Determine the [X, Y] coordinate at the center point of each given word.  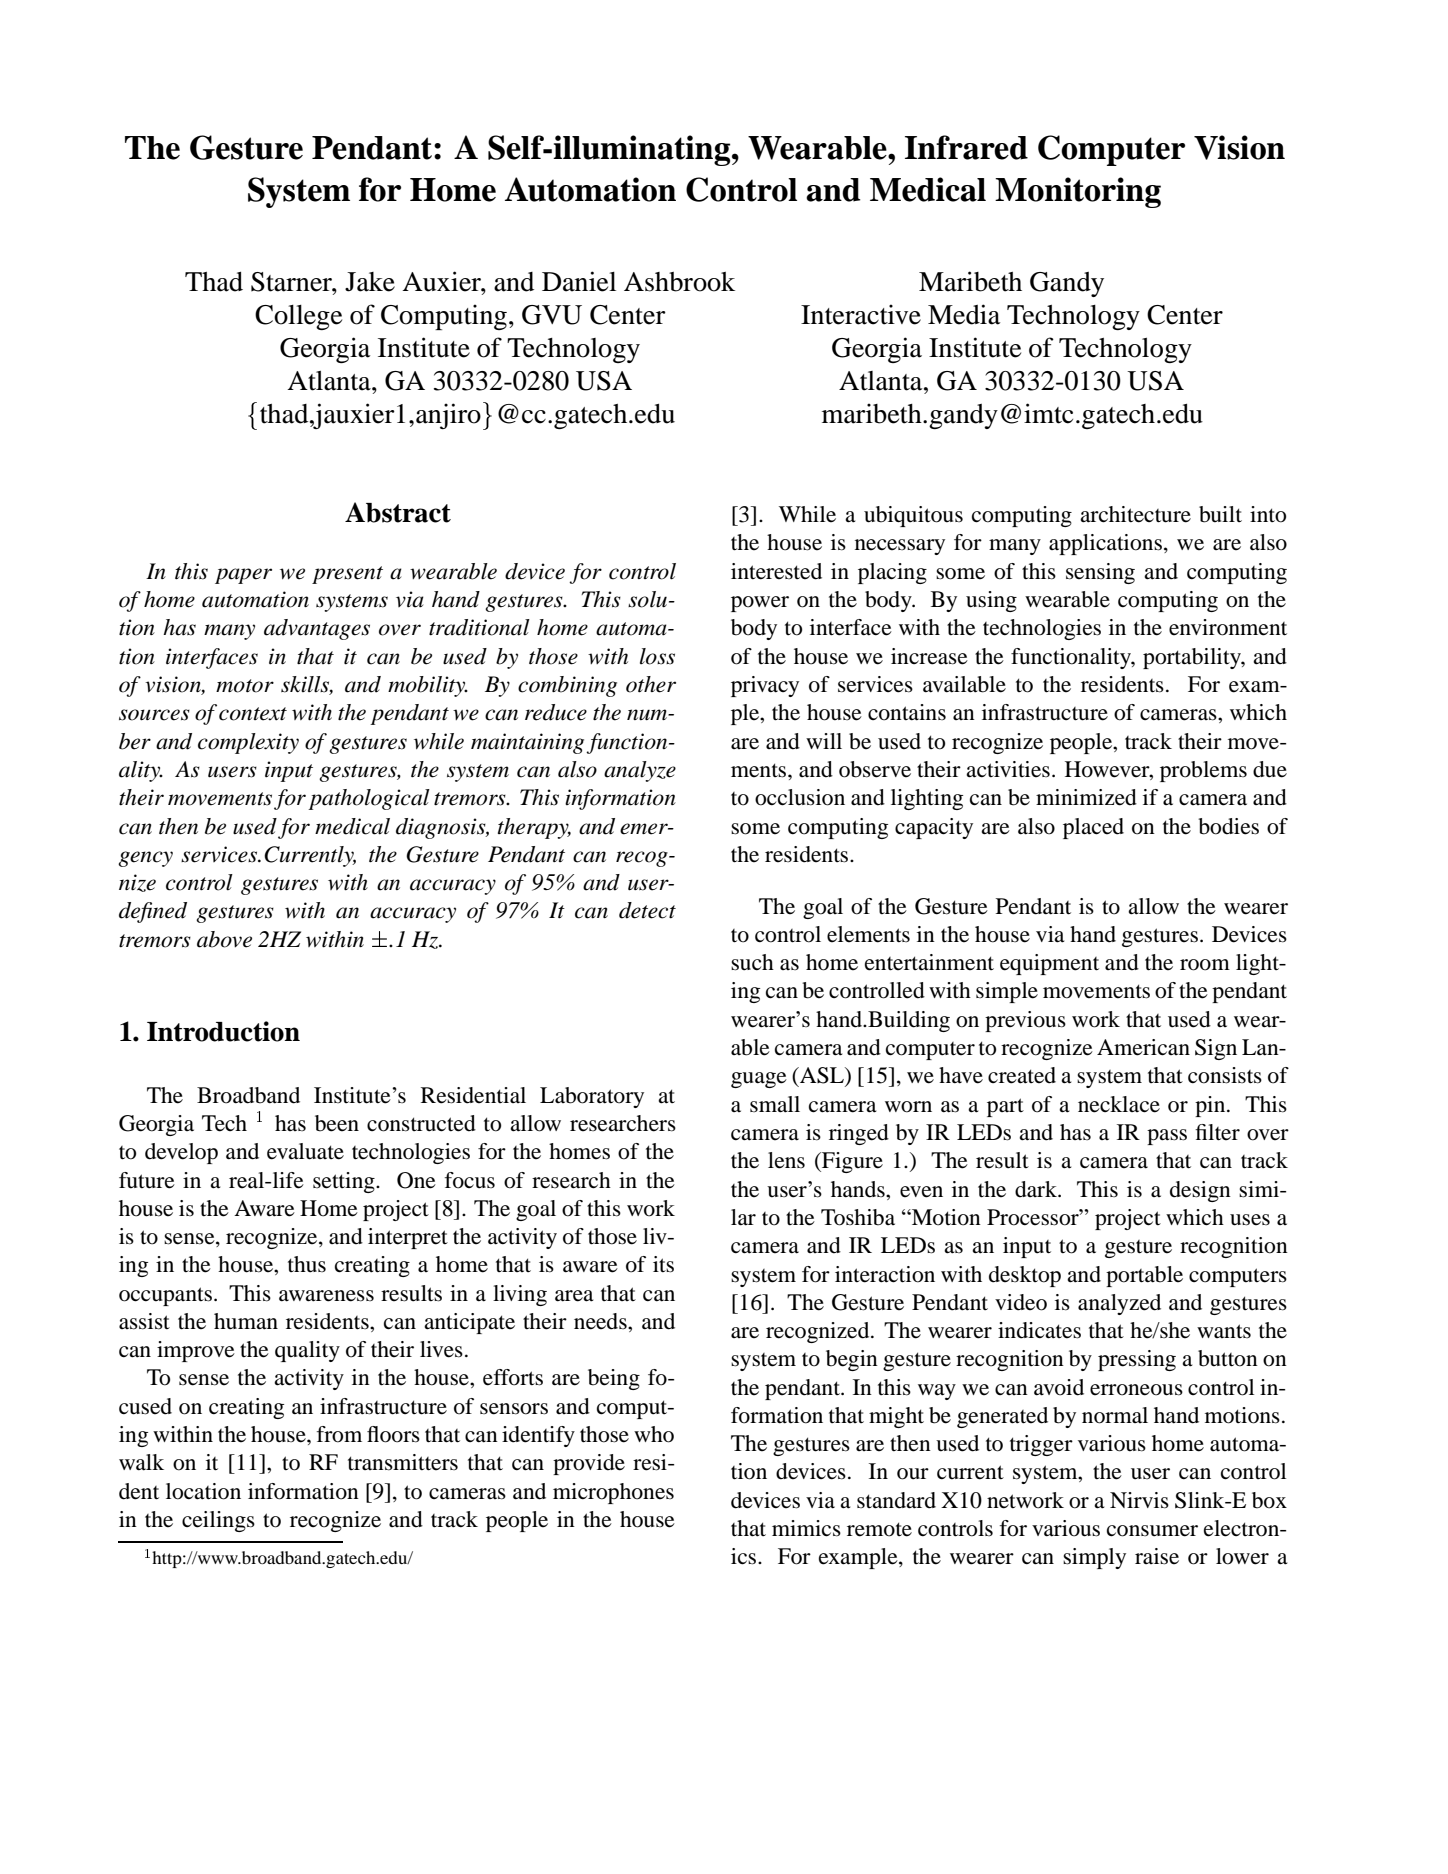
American [1143, 1047]
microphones [613, 1493]
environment [1228, 627]
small [775, 1104]
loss [657, 656]
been [337, 1123]
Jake [370, 282]
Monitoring [1078, 192]
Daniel [579, 281]
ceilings [218, 1521]
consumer [1152, 1531]
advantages [317, 629]
